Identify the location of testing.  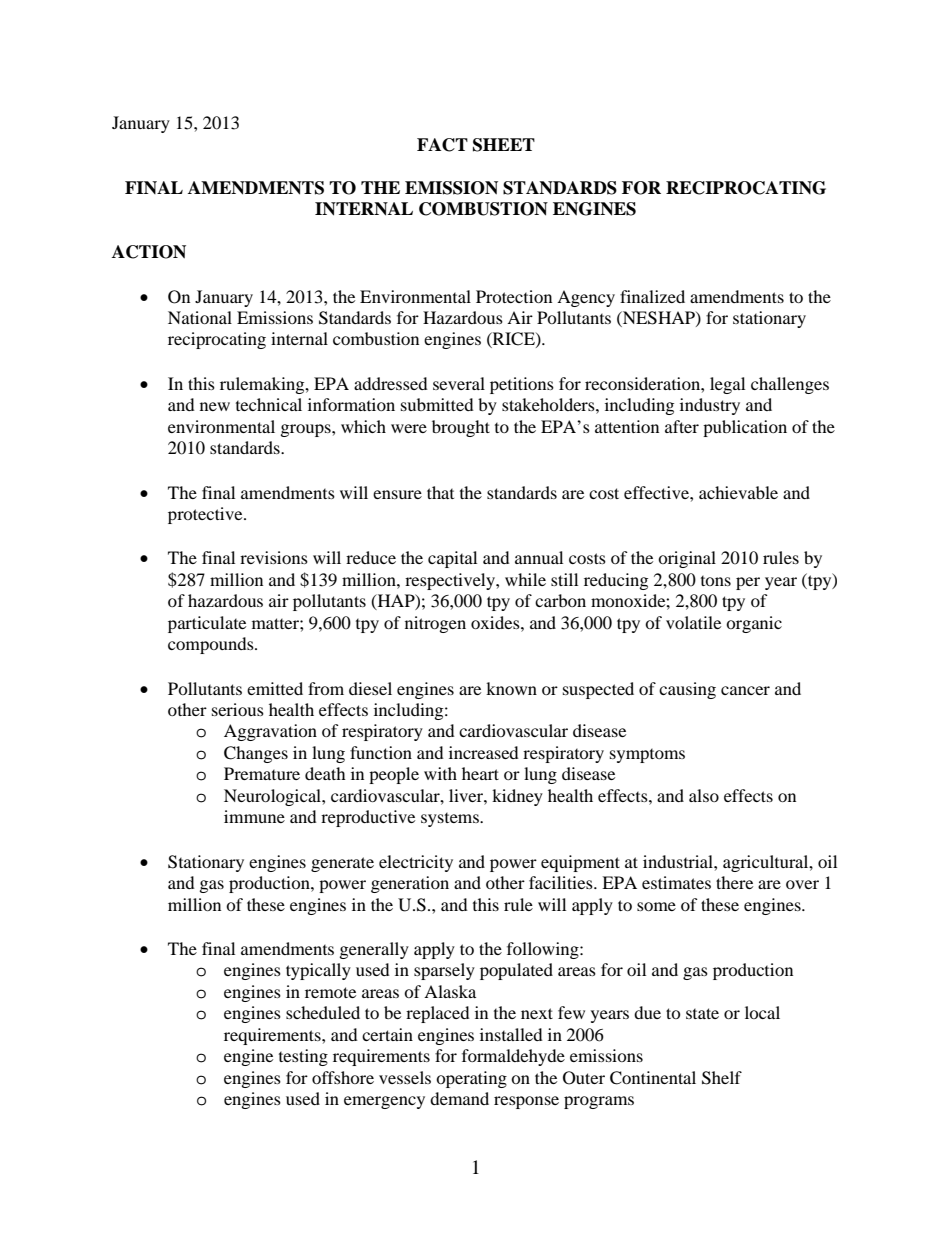
(303, 1057).
